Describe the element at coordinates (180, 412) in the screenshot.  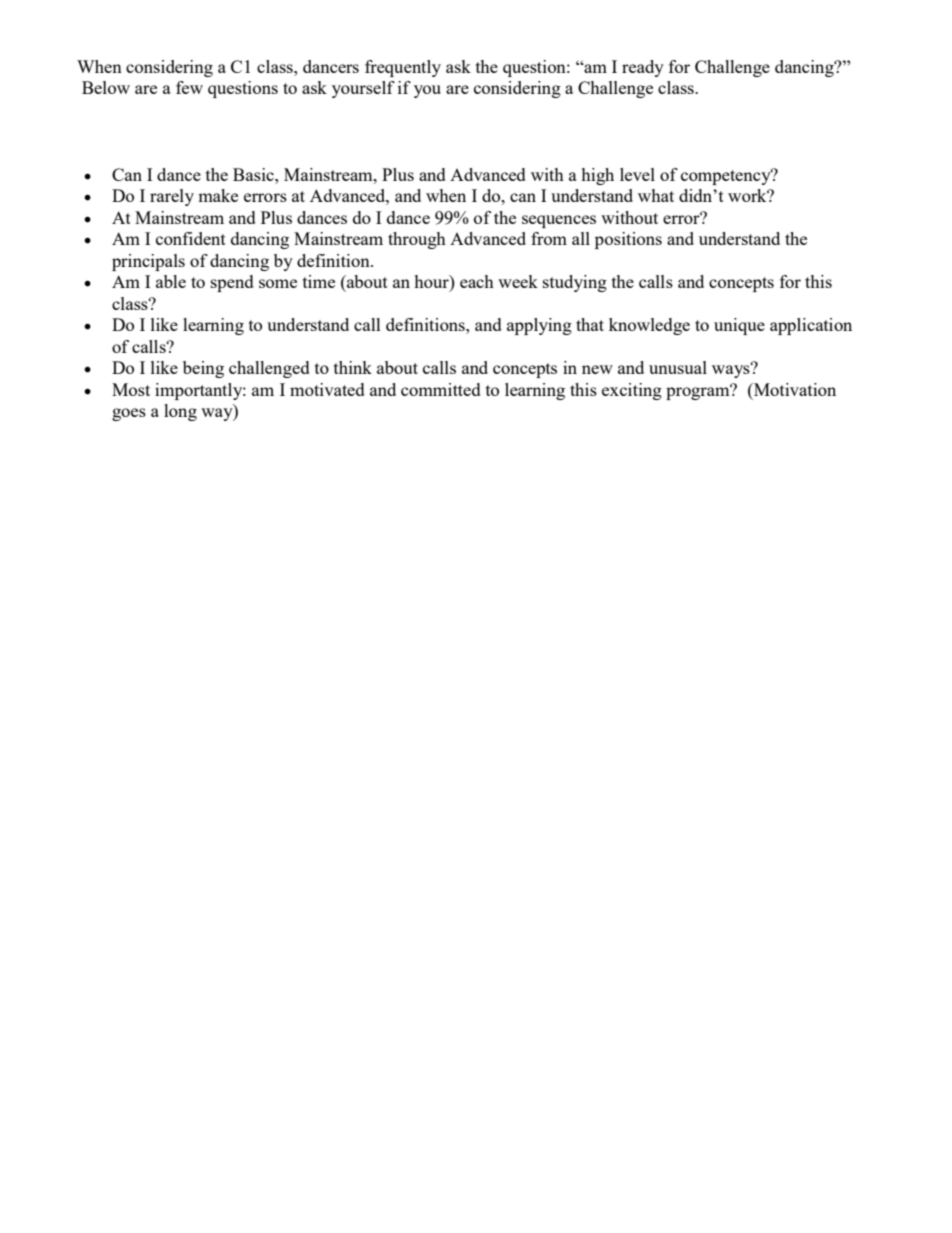
I see `long` at that location.
